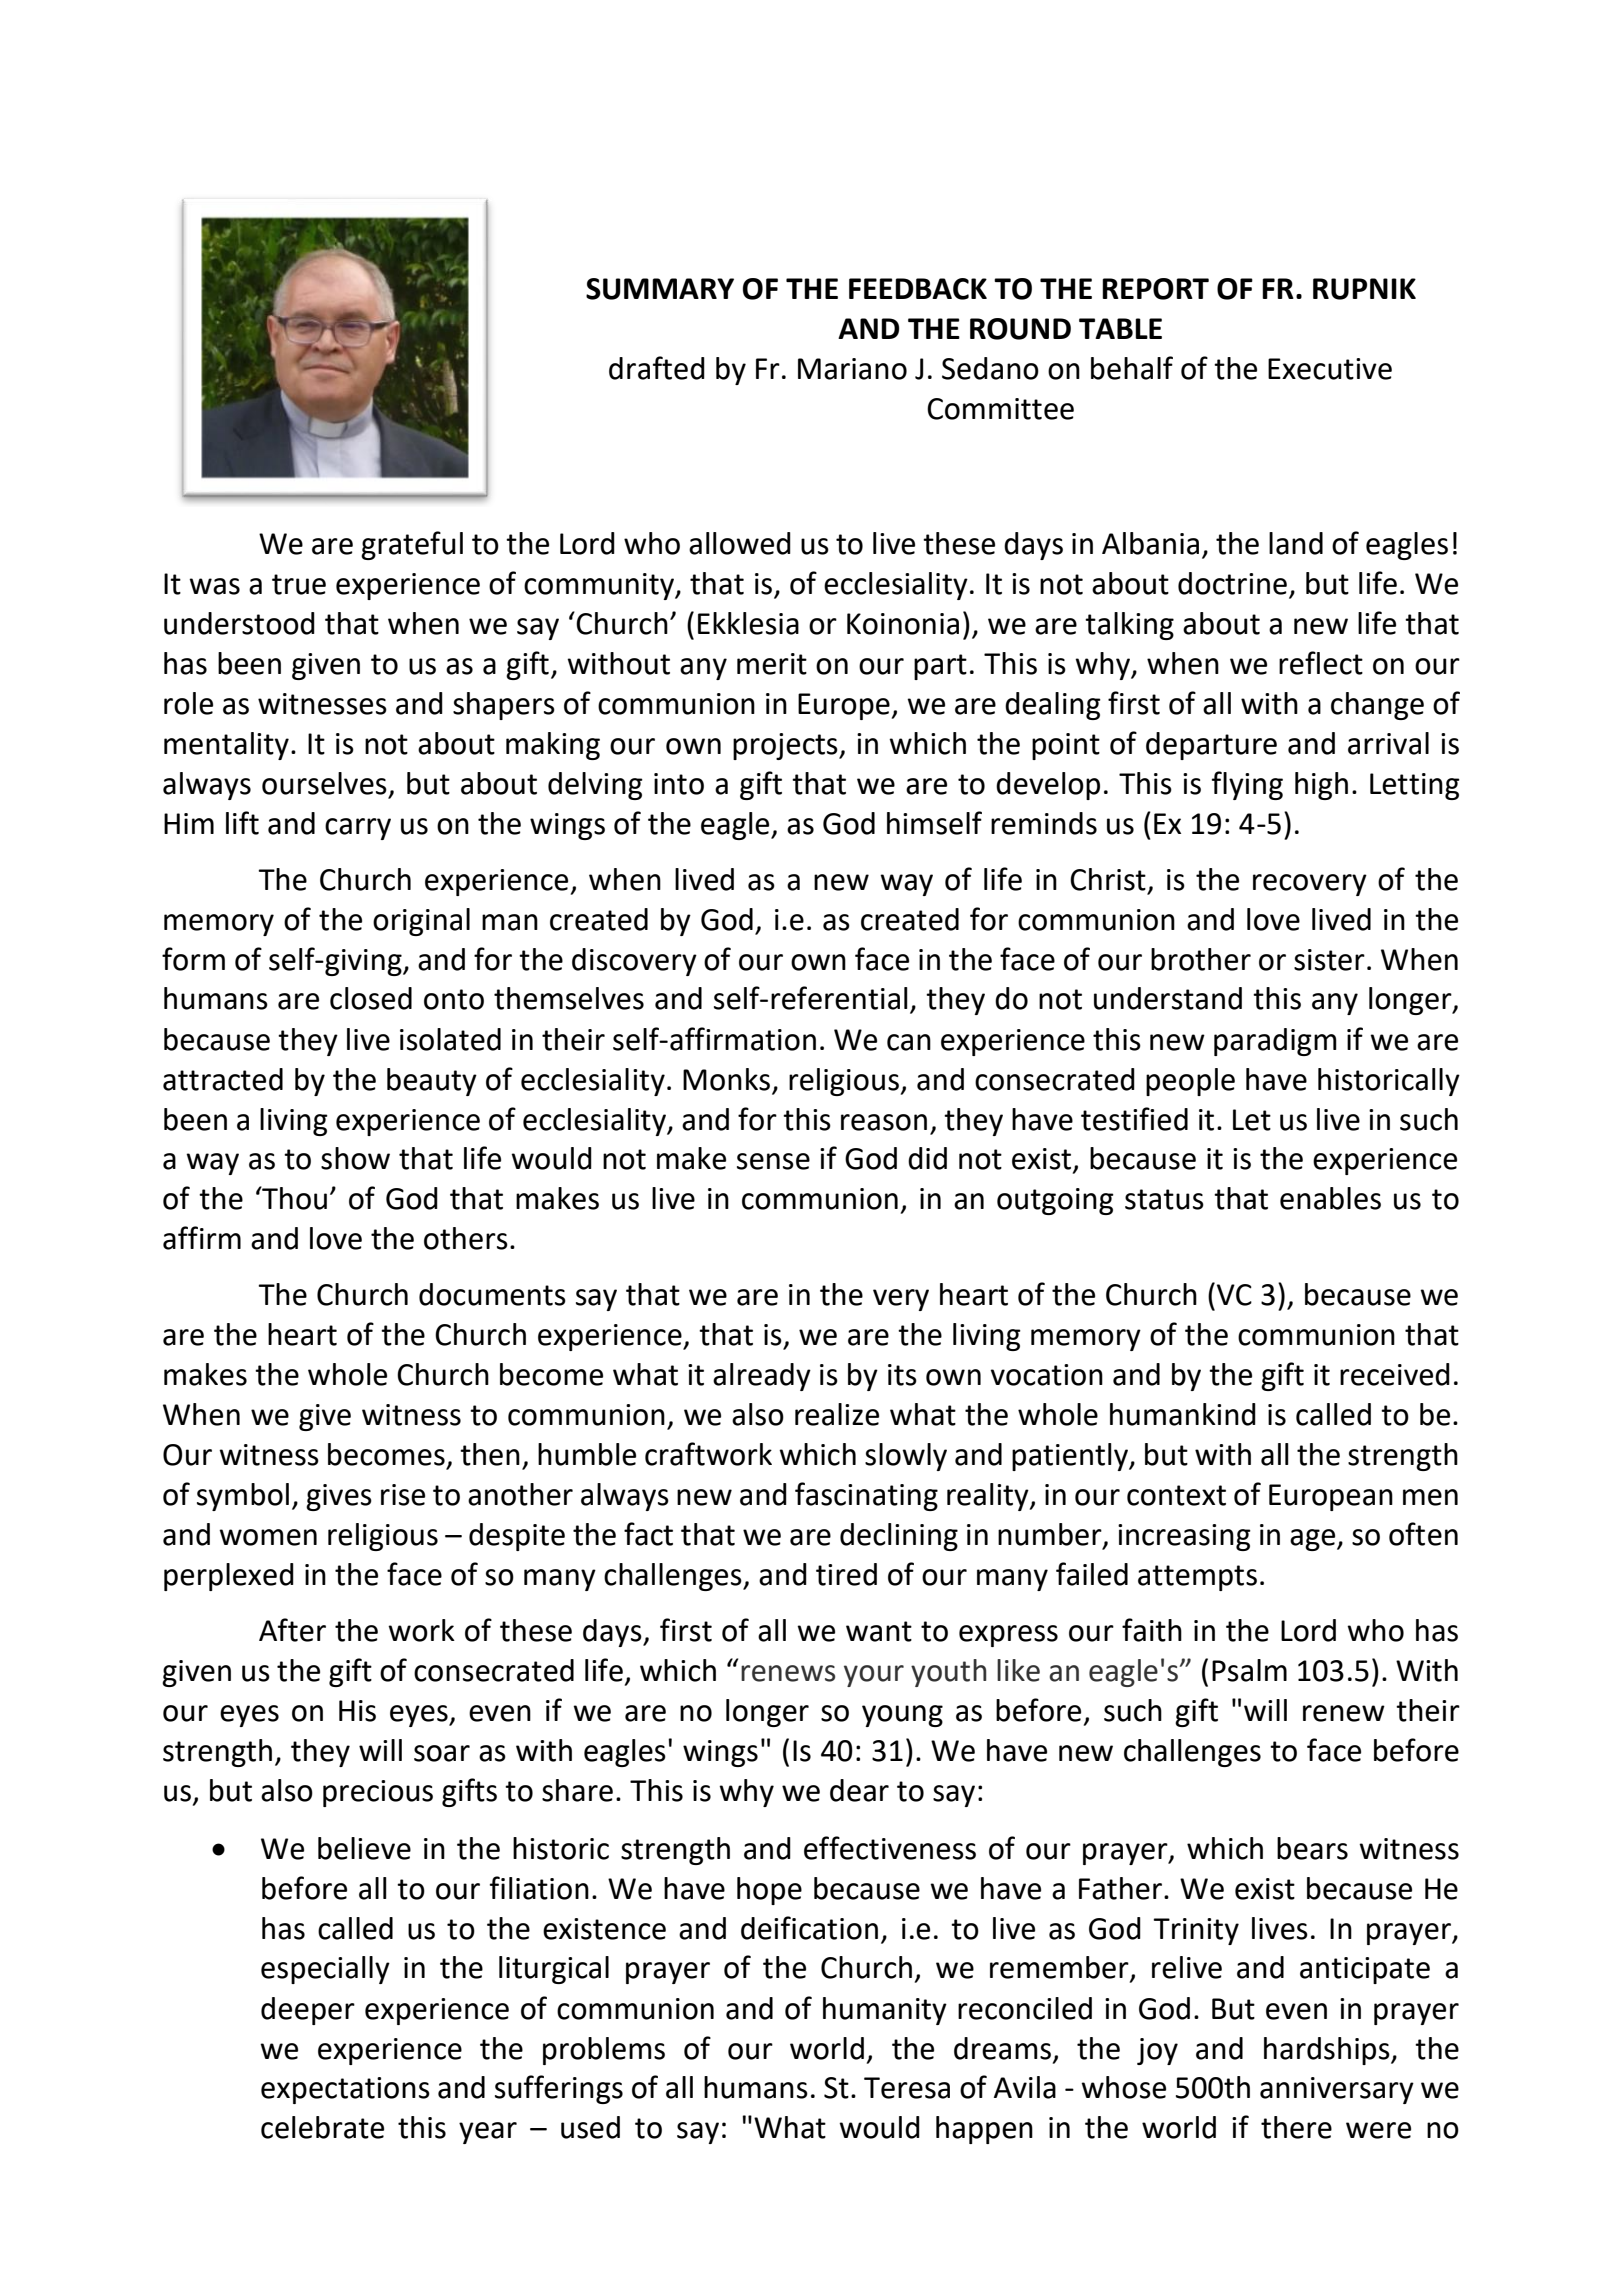  What do you see at coordinates (345, 2090) in the image?
I see `expectations` at bounding box center [345, 2090].
